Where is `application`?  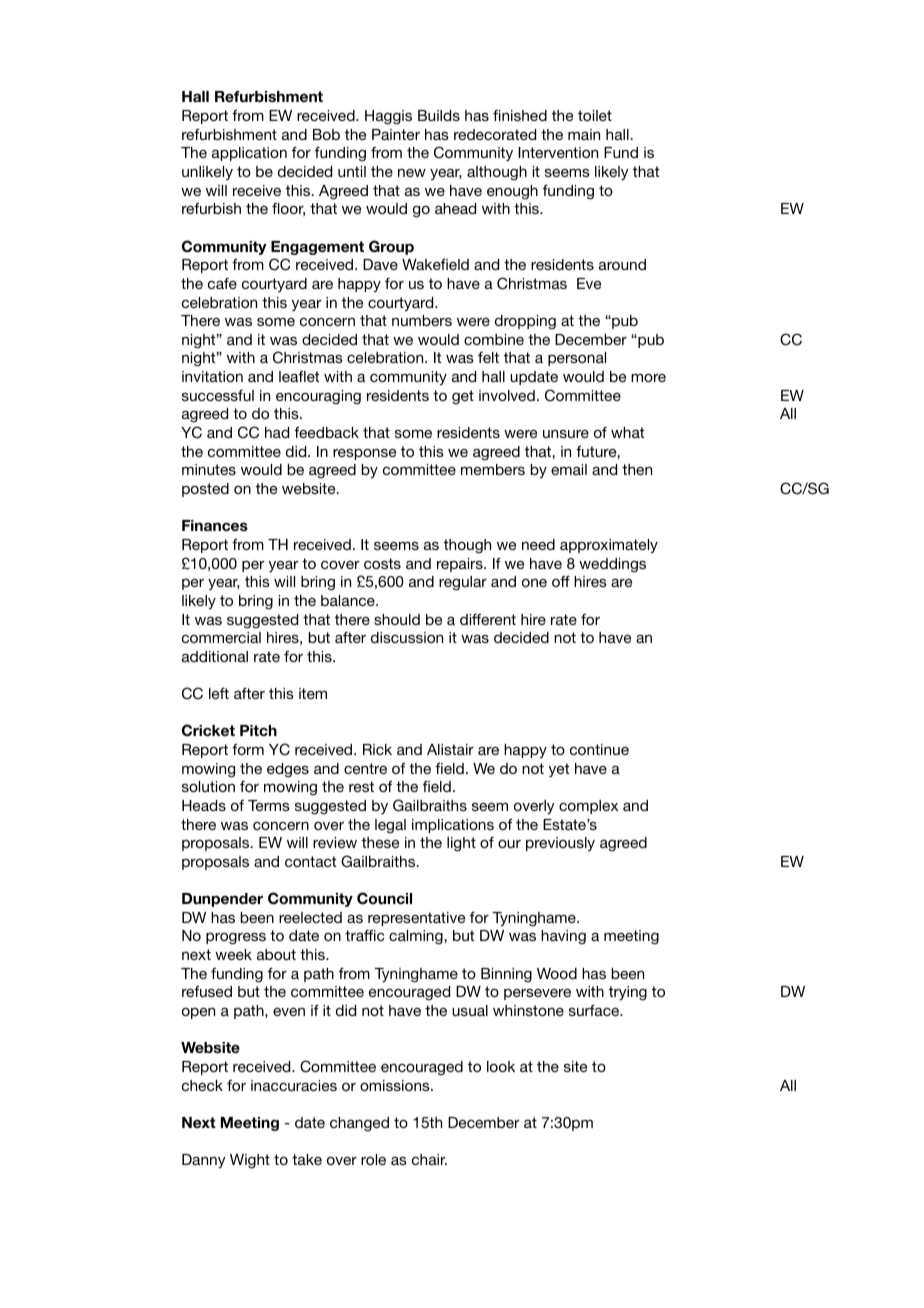
application is located at coordinates (249, 154).
